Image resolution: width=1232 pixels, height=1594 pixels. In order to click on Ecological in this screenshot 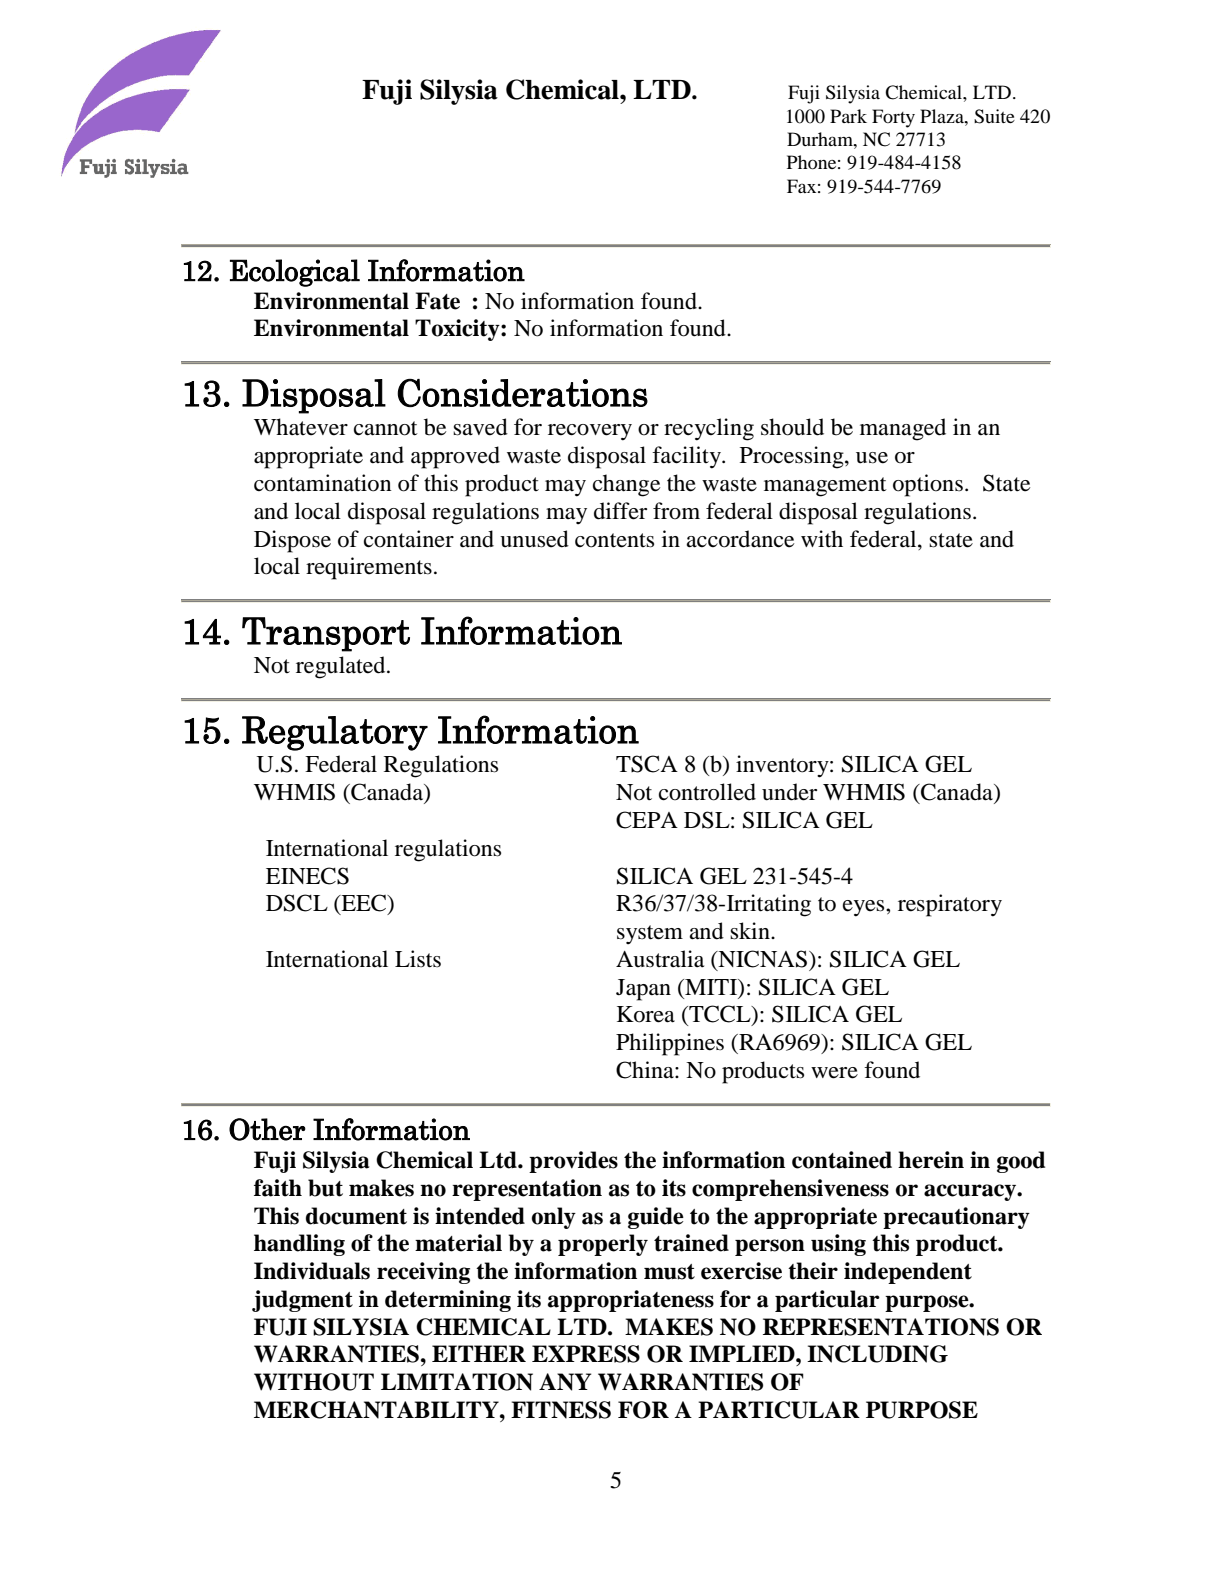, I will do `click(295, 273)`.
